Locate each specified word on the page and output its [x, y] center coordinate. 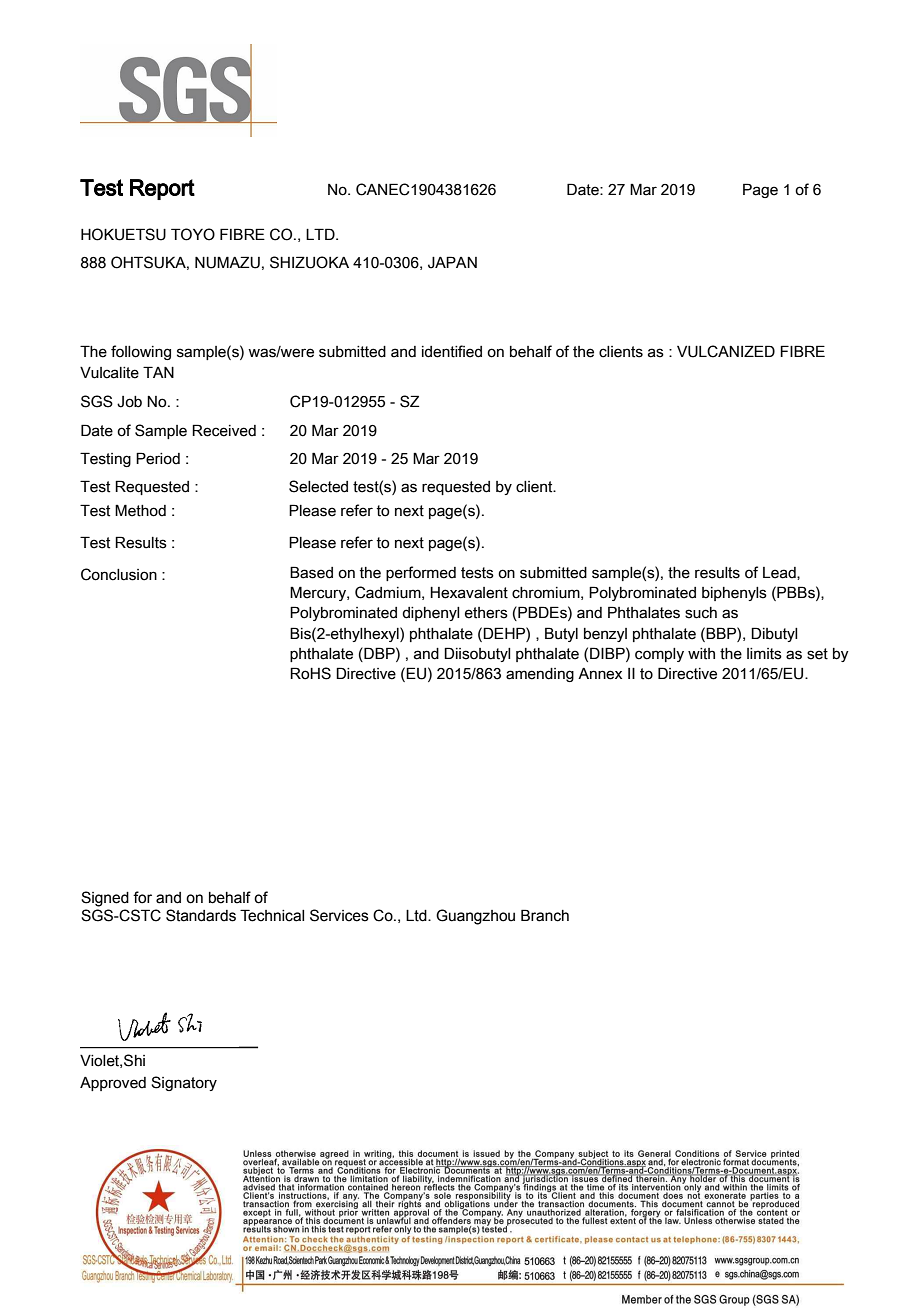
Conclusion [119, 574]
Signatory [184, 1083]
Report [162, 189]
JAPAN [452, 262]
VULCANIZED [726, 351]
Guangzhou [475, 917]
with [701, 654]
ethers [486, 613]
